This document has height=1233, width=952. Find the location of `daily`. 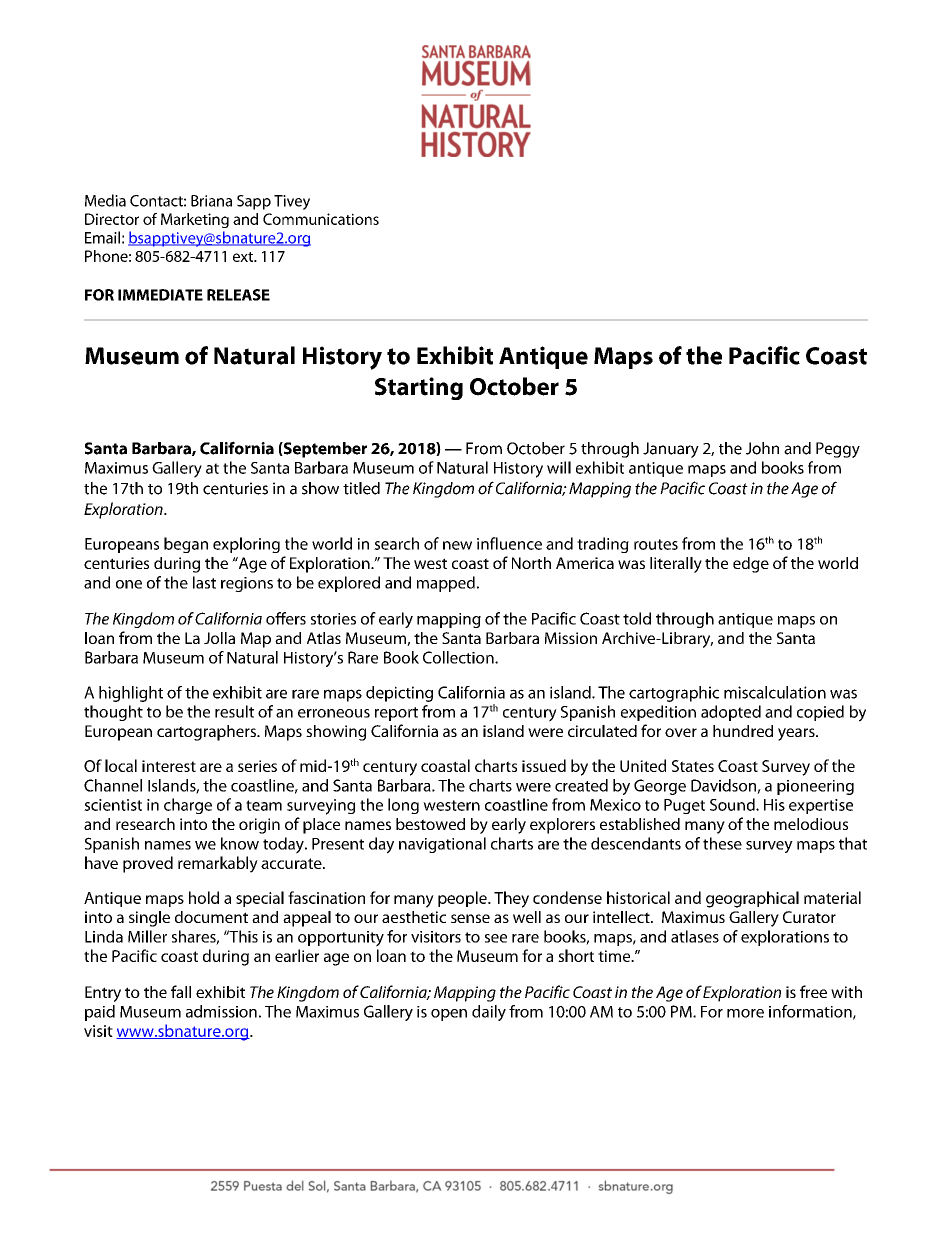

daily is located at coordinates (489, 1013).
